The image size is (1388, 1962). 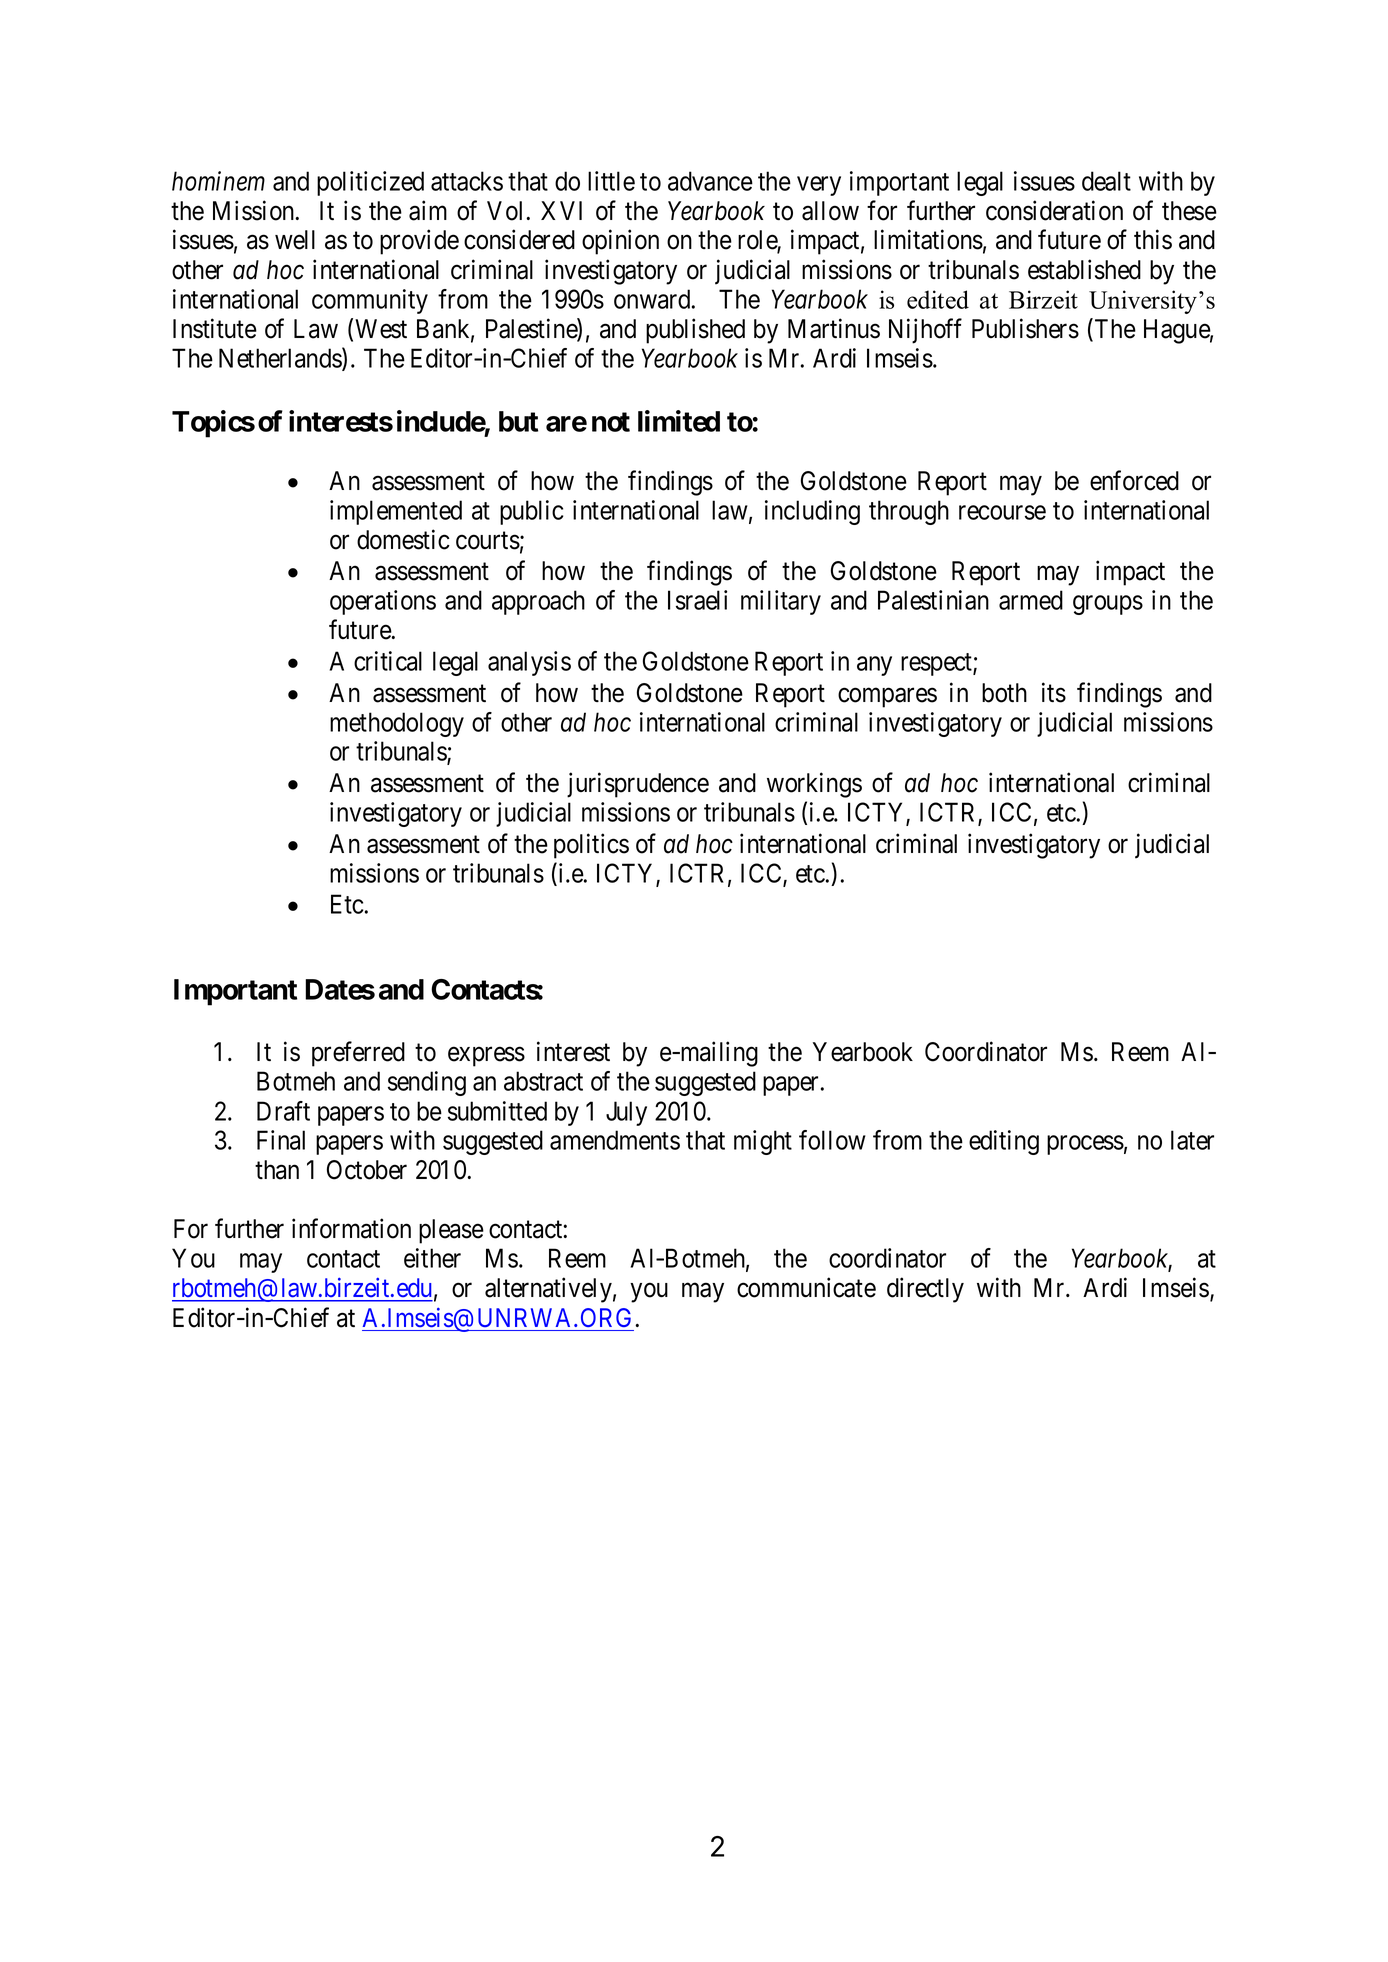 I want to click on abstract, so click(x=543, y=1081).
